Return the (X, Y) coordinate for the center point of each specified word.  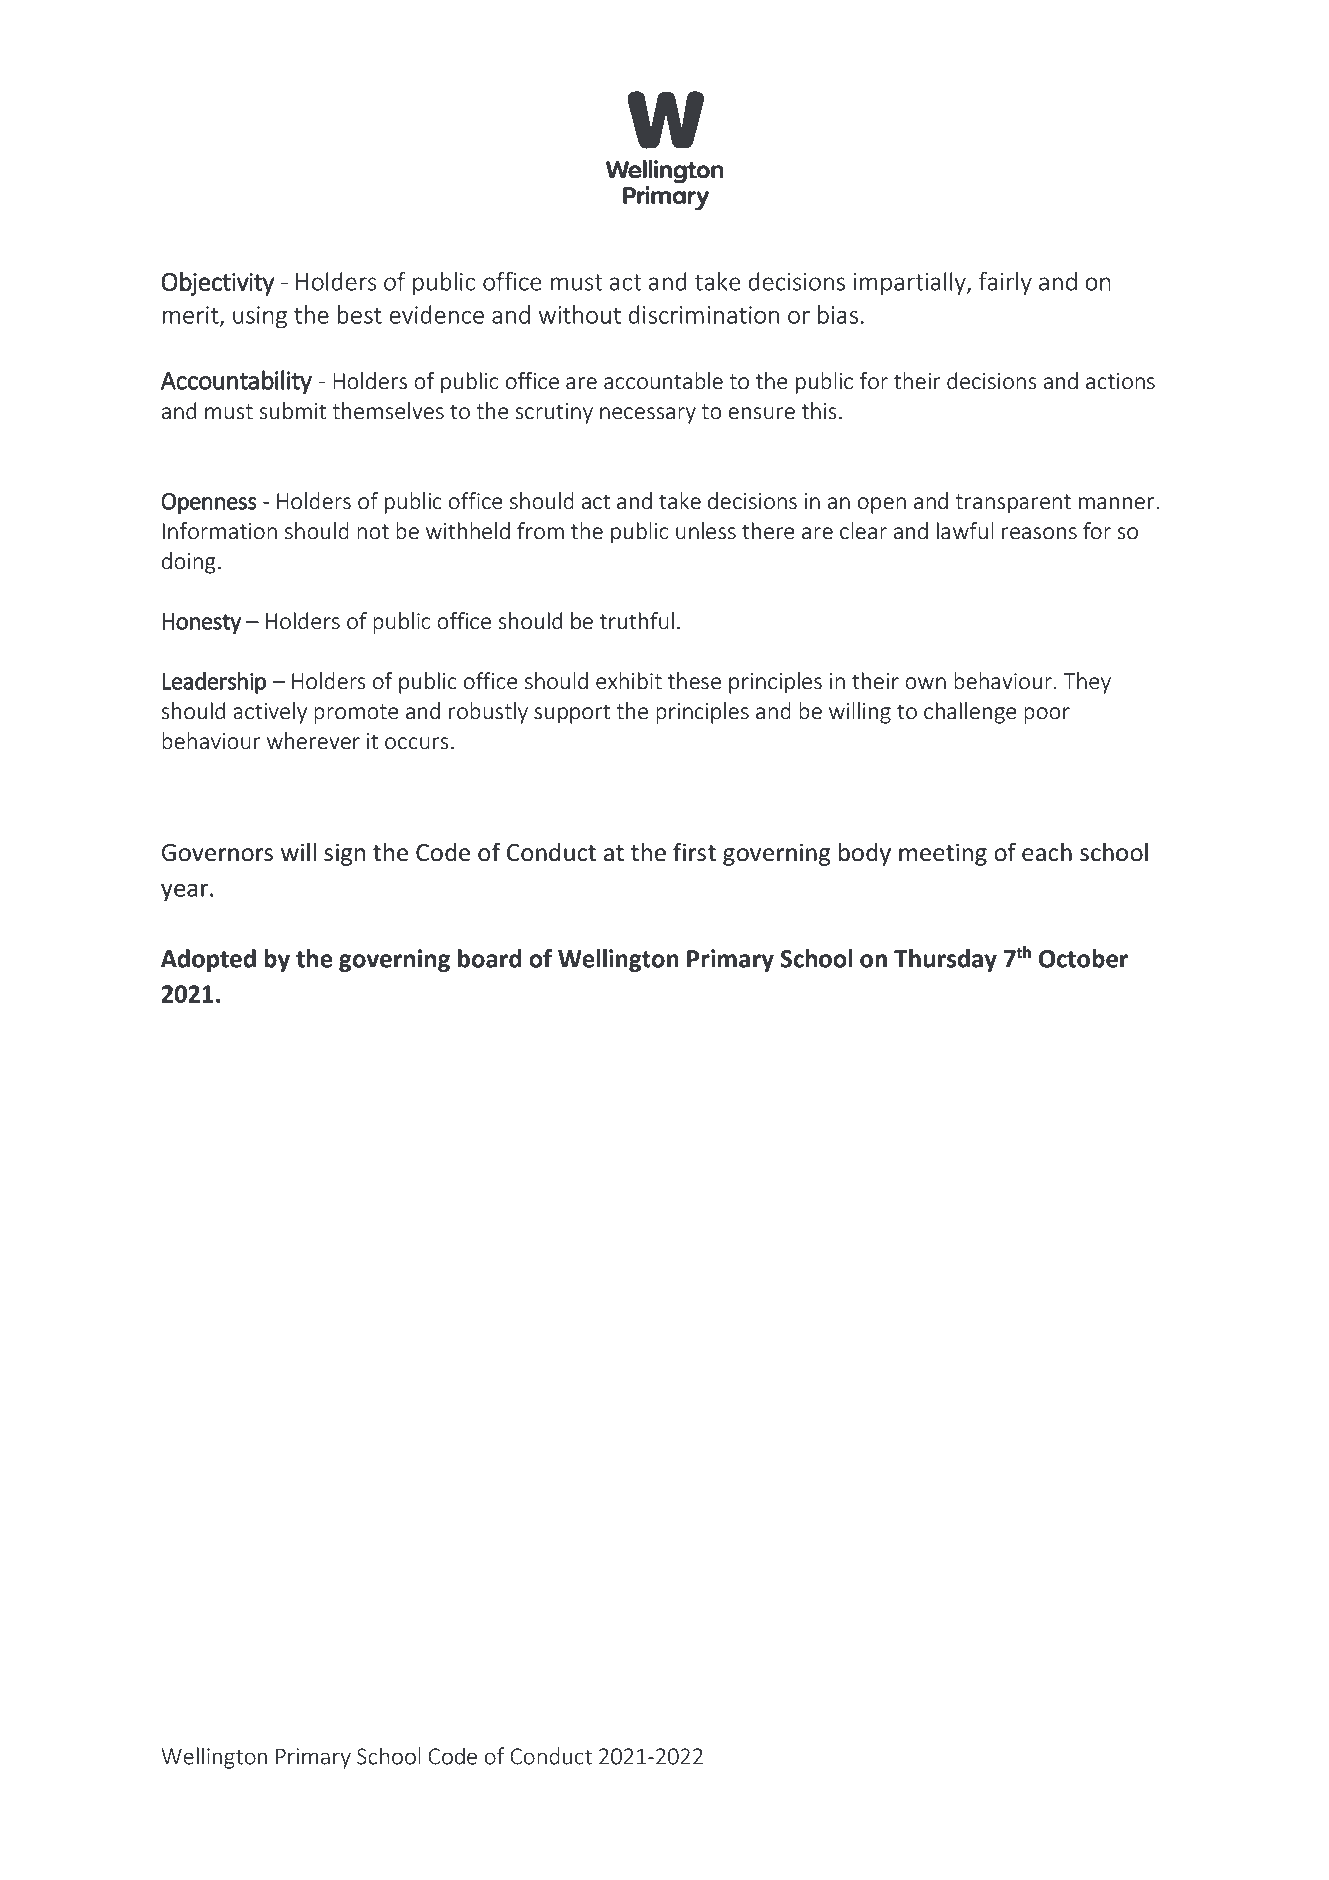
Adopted (208, 960)
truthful (637, 620)
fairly (1005, 283)
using (260, 317)
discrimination (704, 314)
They (1087, 683)
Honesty (201, 623)
